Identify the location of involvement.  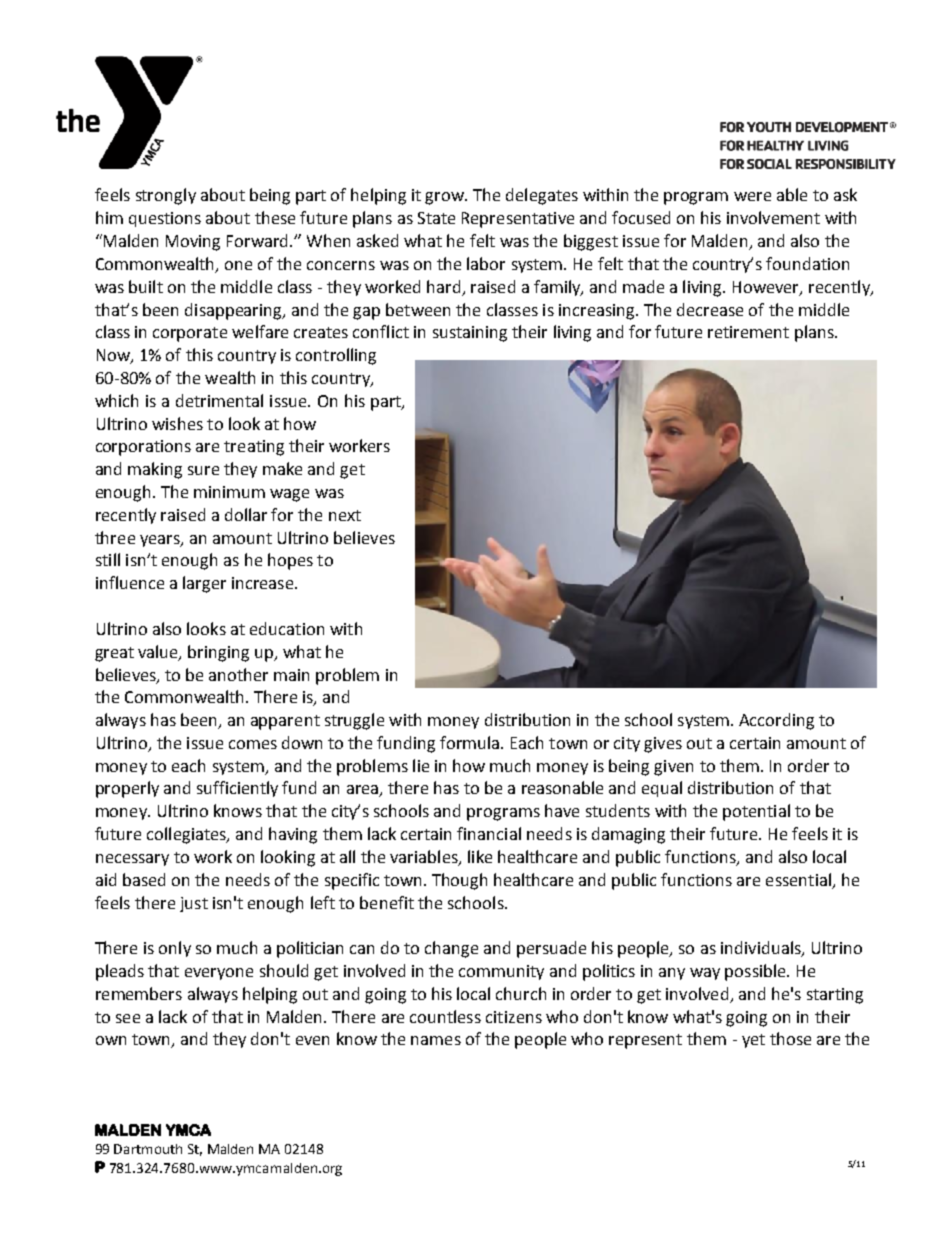
(773, 217).
